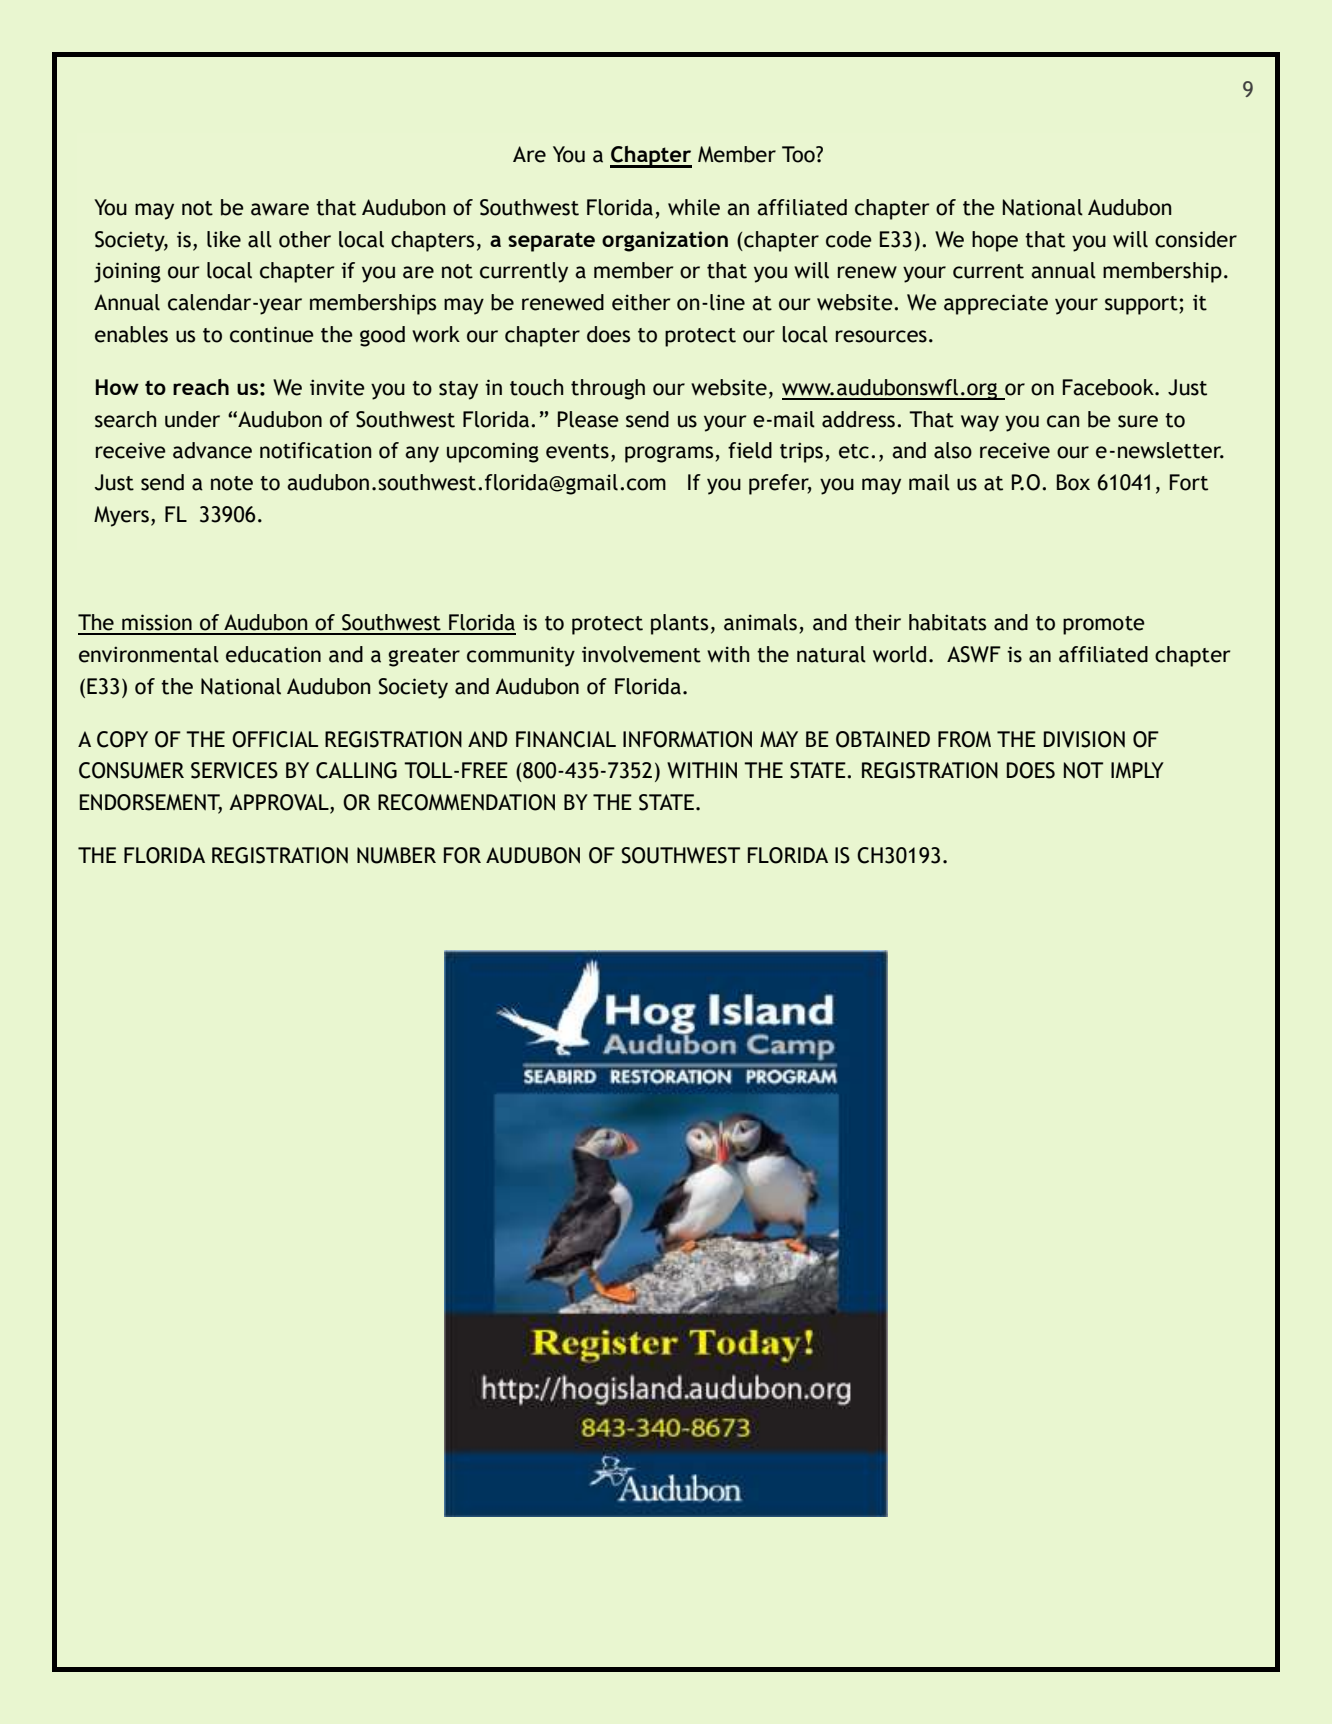  Describe the element at coordinates (272, 334) in the document. I see `continue` at that location.
